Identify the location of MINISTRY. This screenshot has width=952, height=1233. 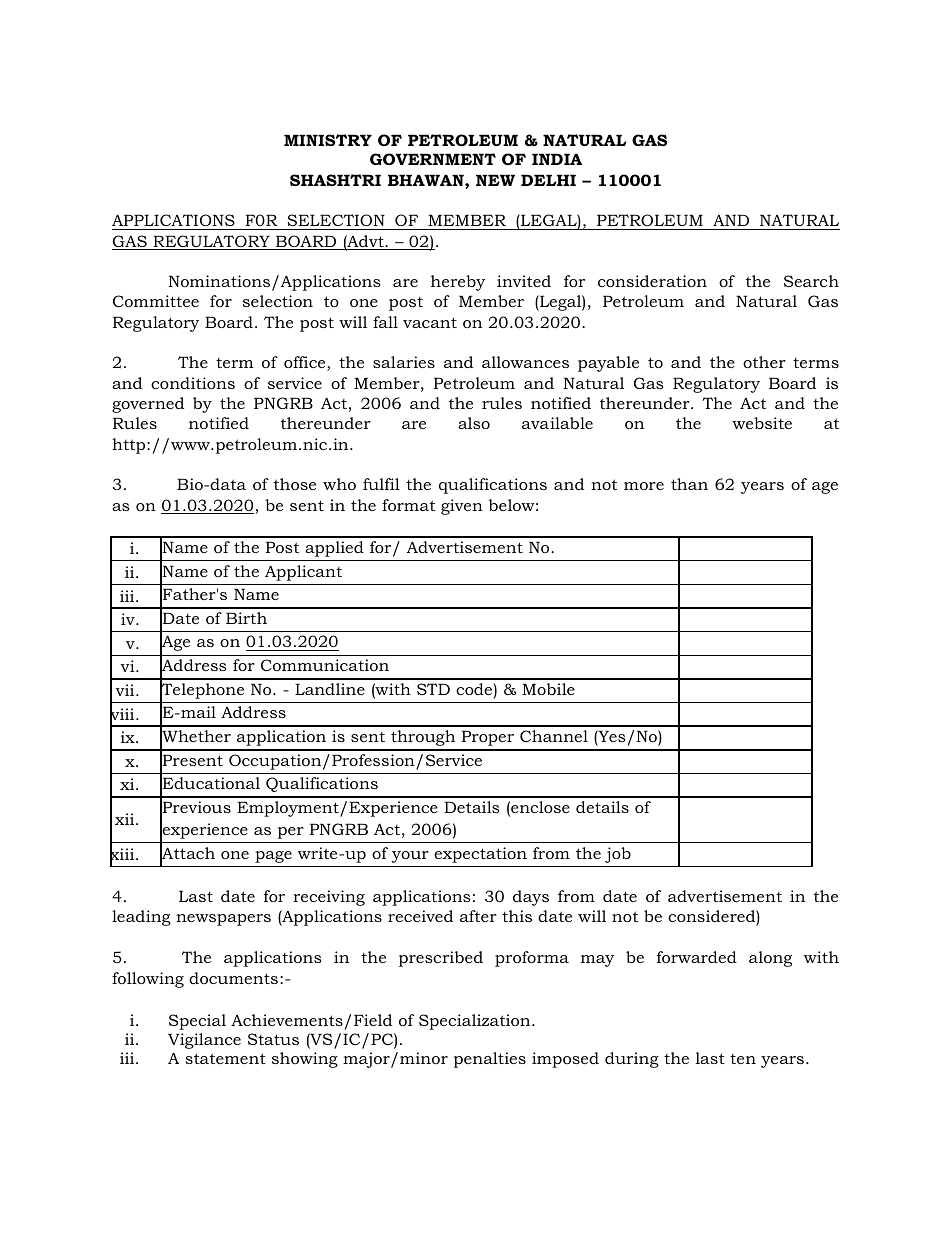
(328, 140).
